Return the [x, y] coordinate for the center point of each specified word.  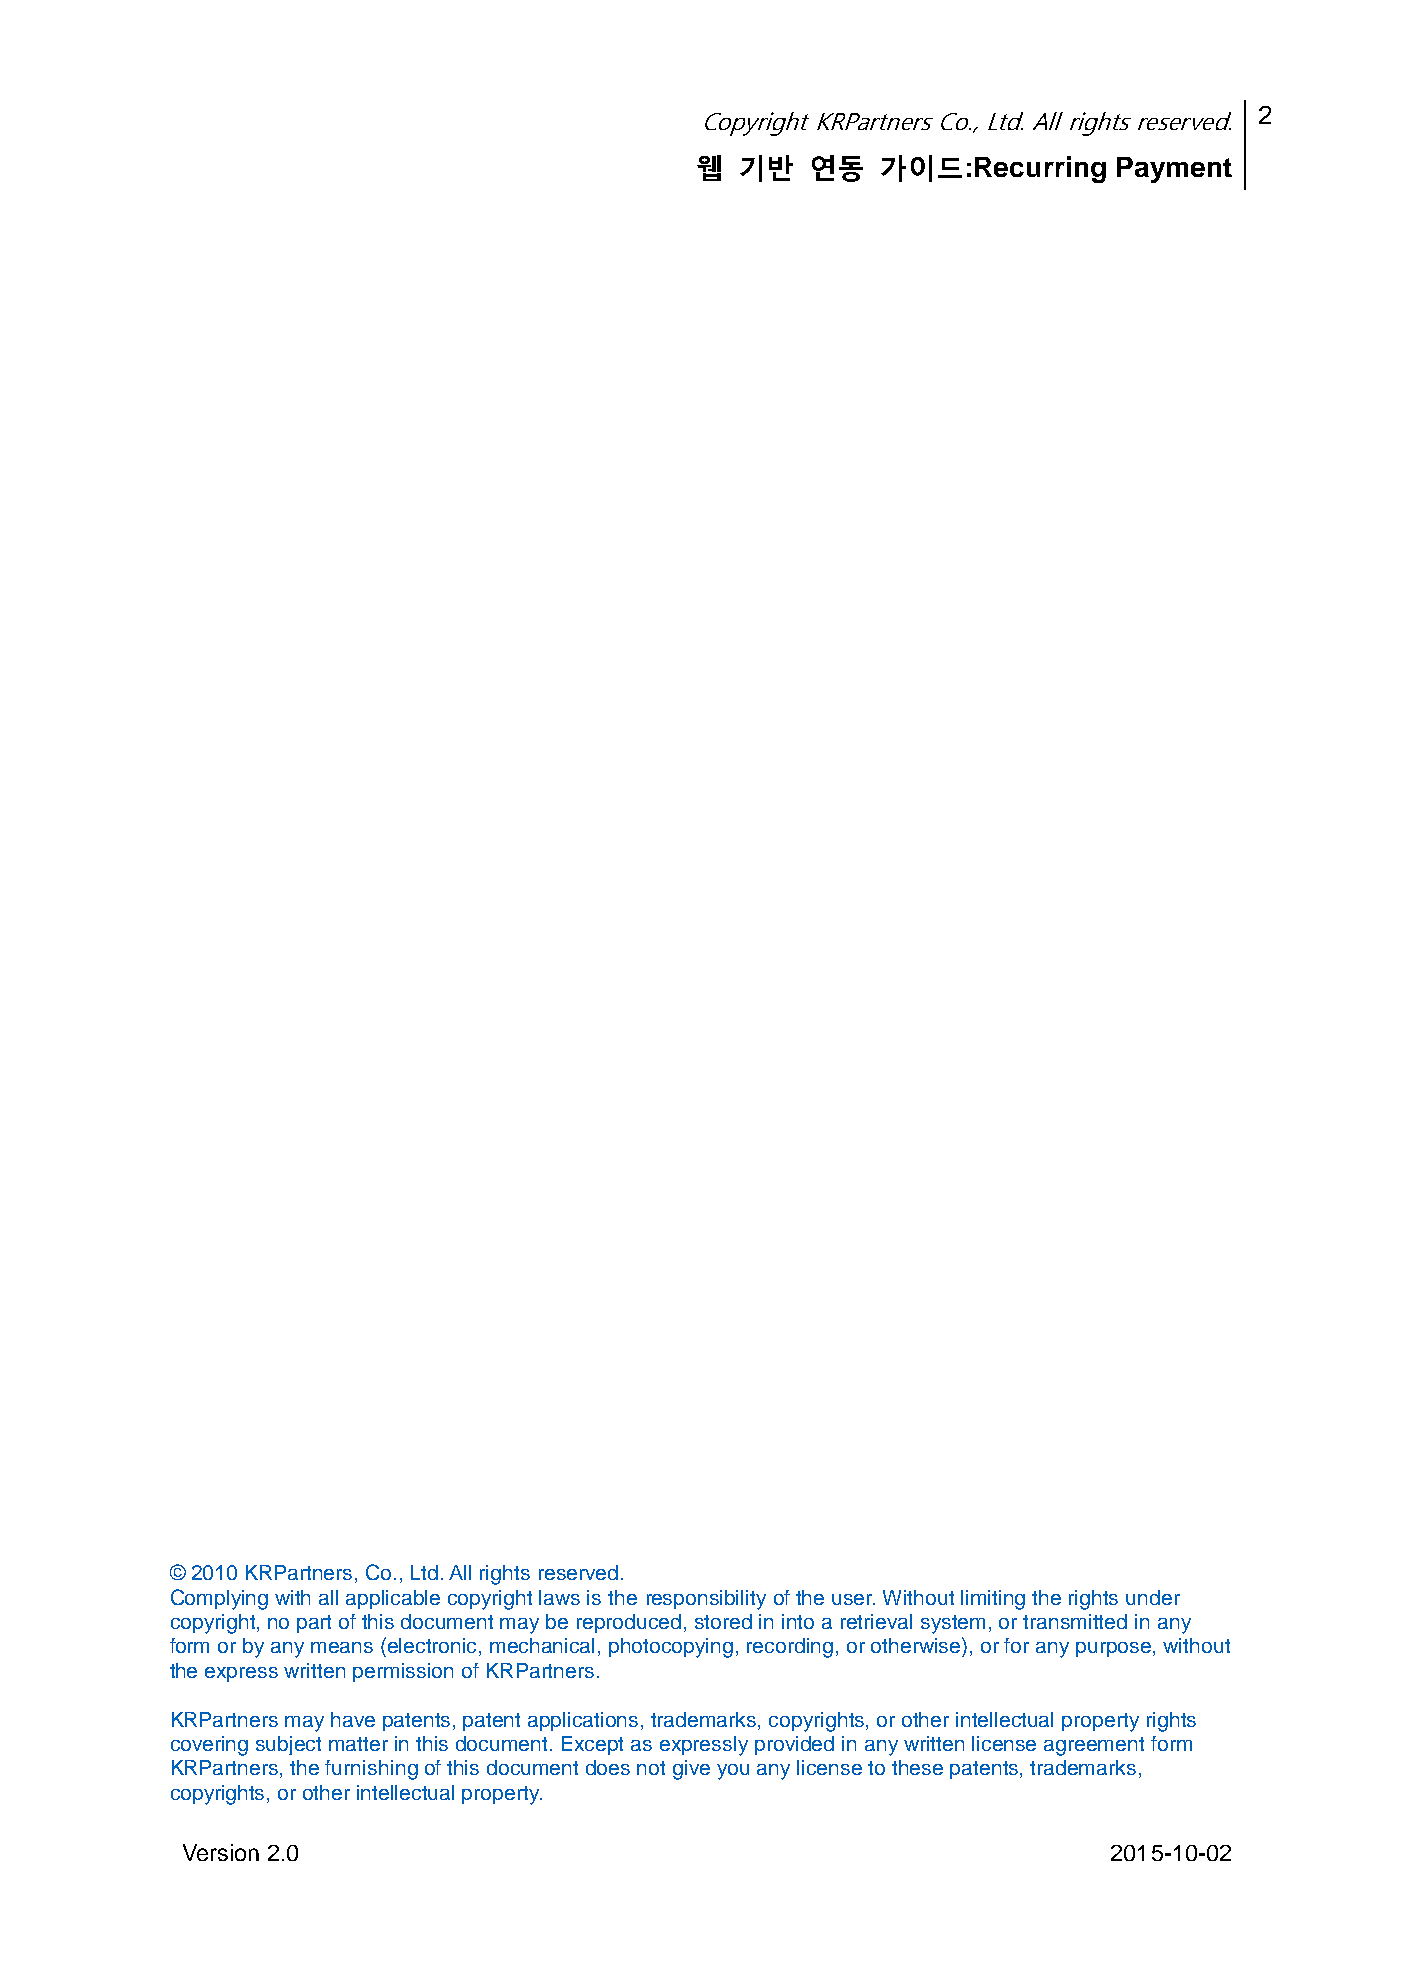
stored [723, 1621]
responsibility [706, 1600]
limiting [993, 1600]
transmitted [1075, 1621]
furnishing [371, 1770]
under [1153, 1597]
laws [559, 1597]
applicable [393, 1599]
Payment [1174, 170]
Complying [219, 1599]
